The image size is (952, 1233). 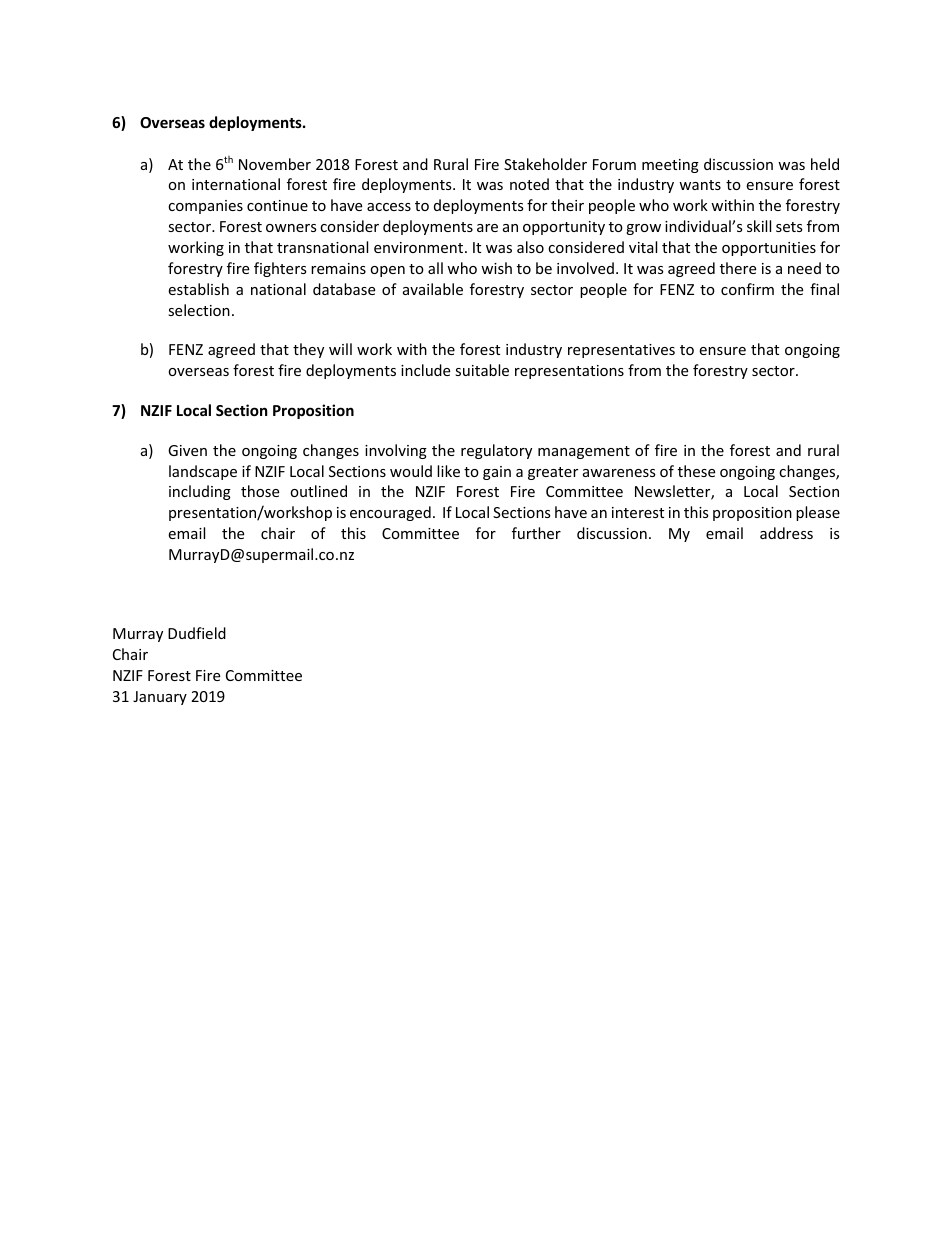 What do you see at coordinates (700, 185) in the page?
I see `wants` at bounding box center [700, 185].
